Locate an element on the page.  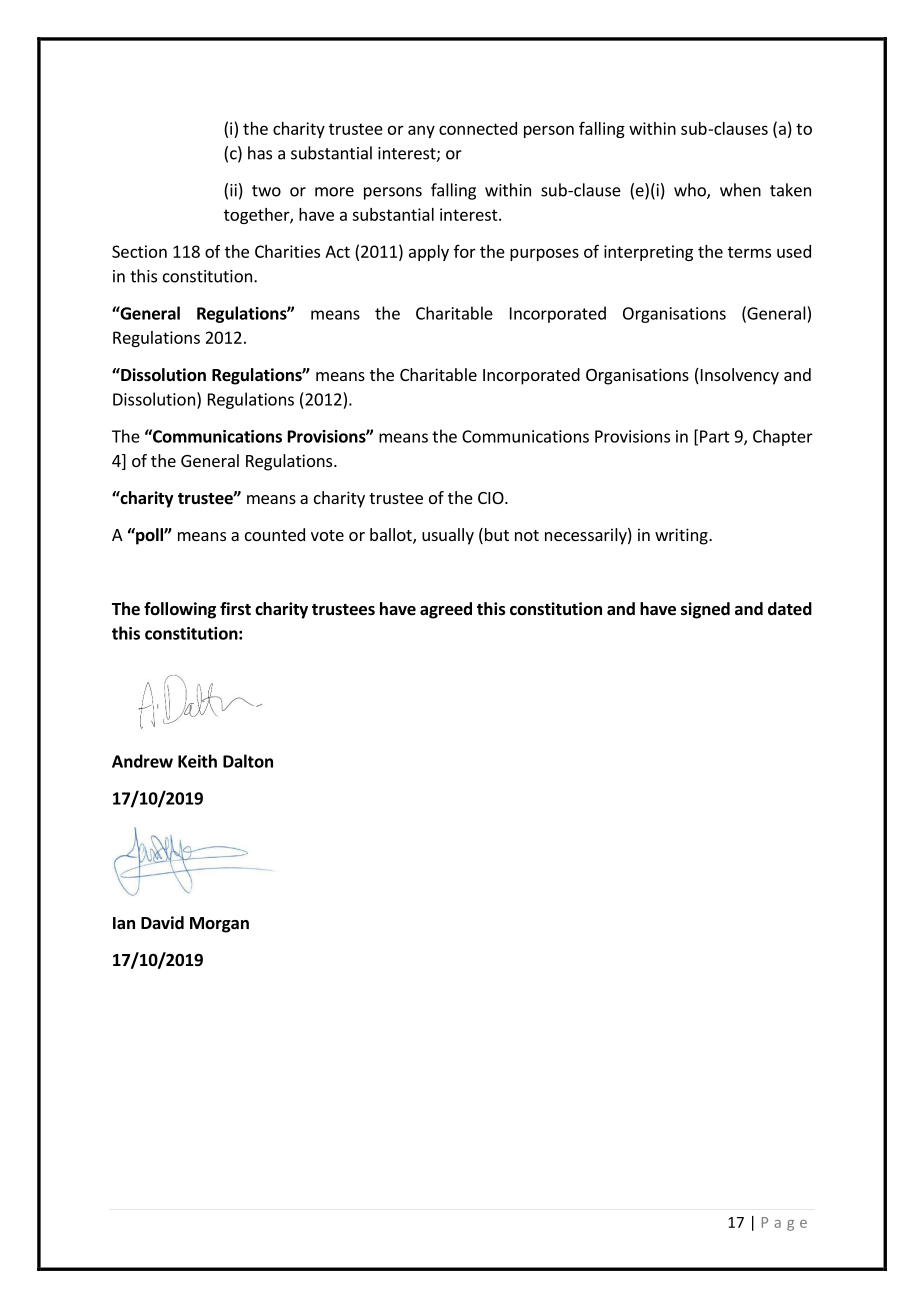
has is located at coordinates (260, 153).
